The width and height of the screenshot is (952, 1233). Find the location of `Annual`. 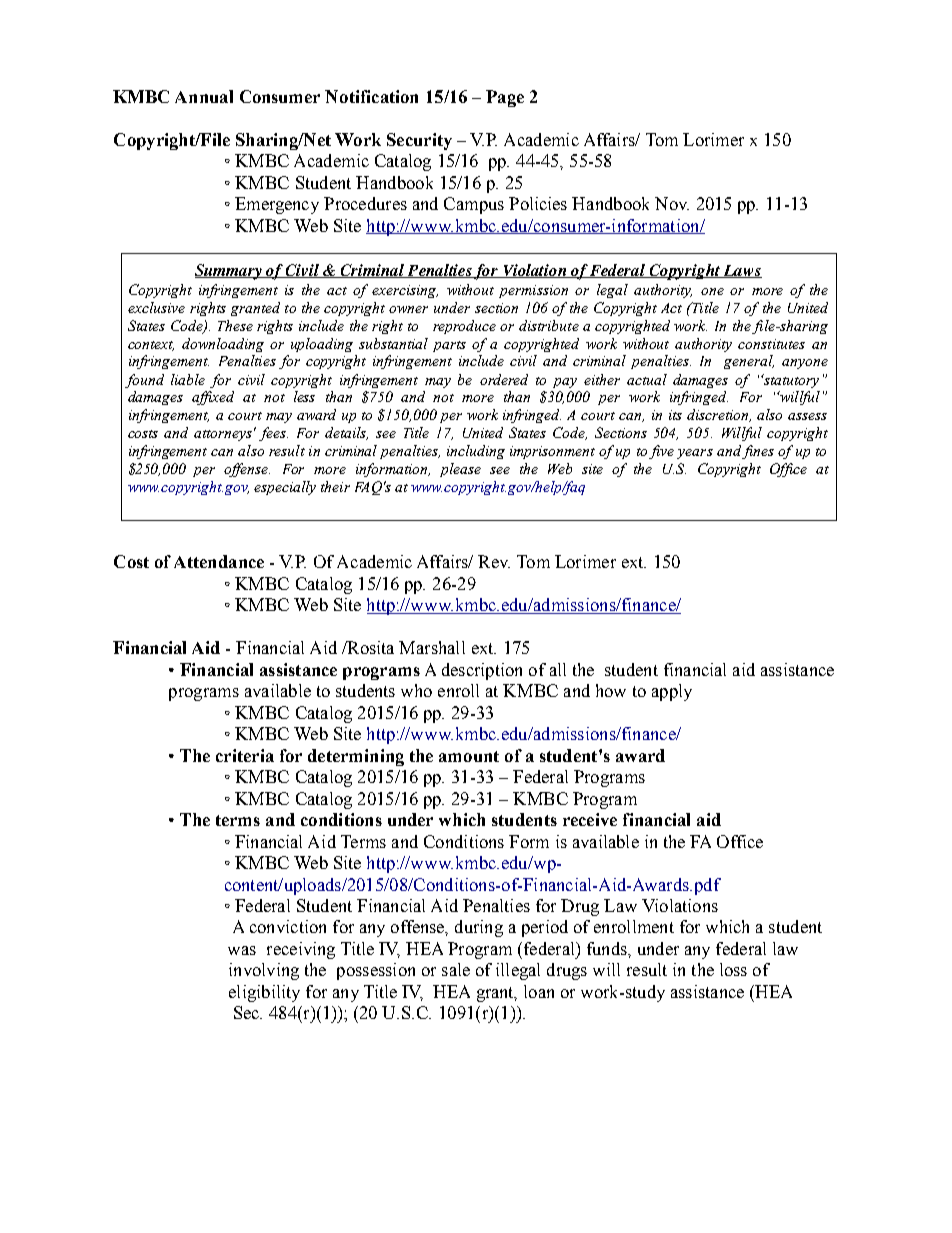

Annual is located at coordinates (204, 96).
